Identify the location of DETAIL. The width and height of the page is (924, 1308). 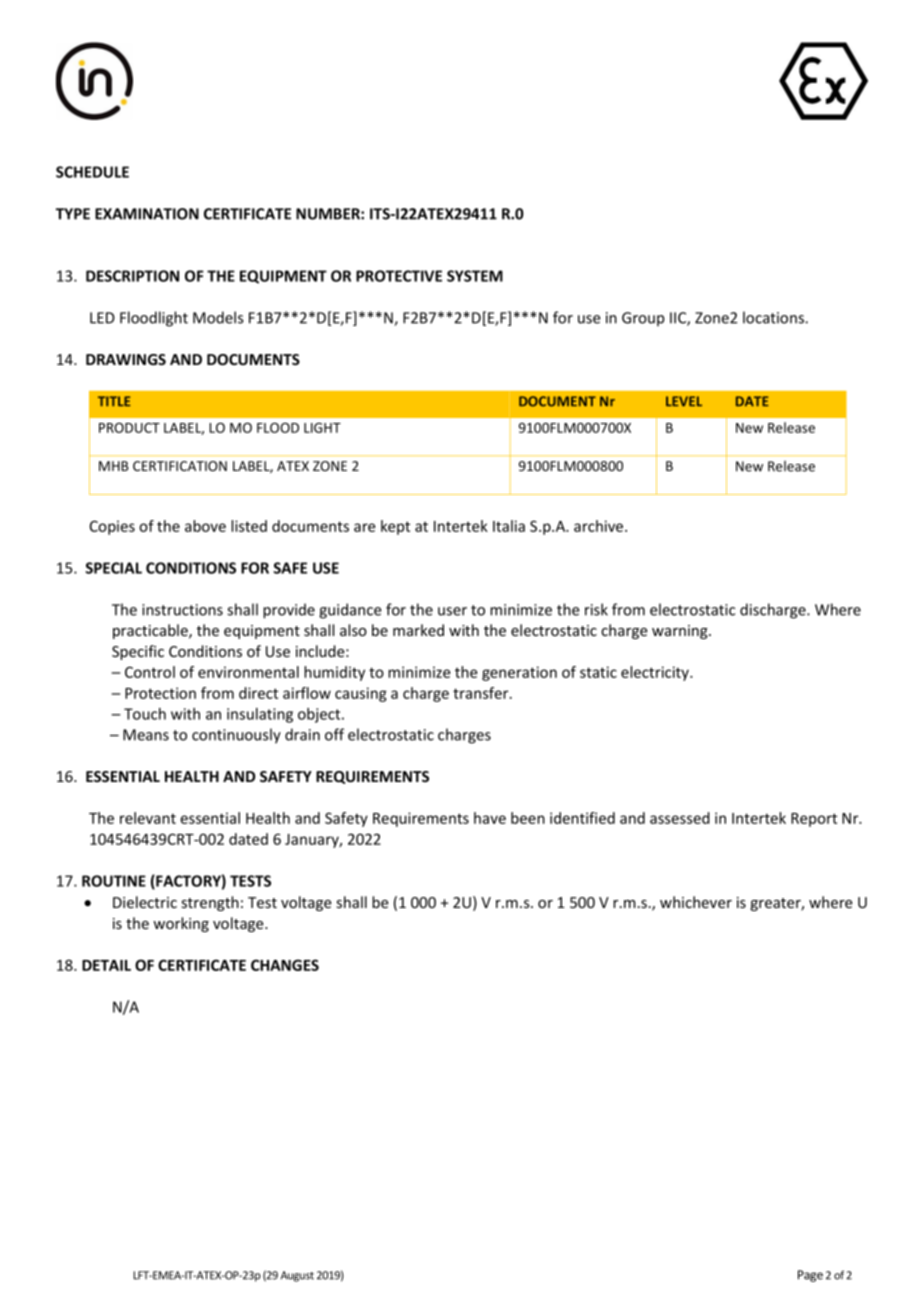
(106, 965).
